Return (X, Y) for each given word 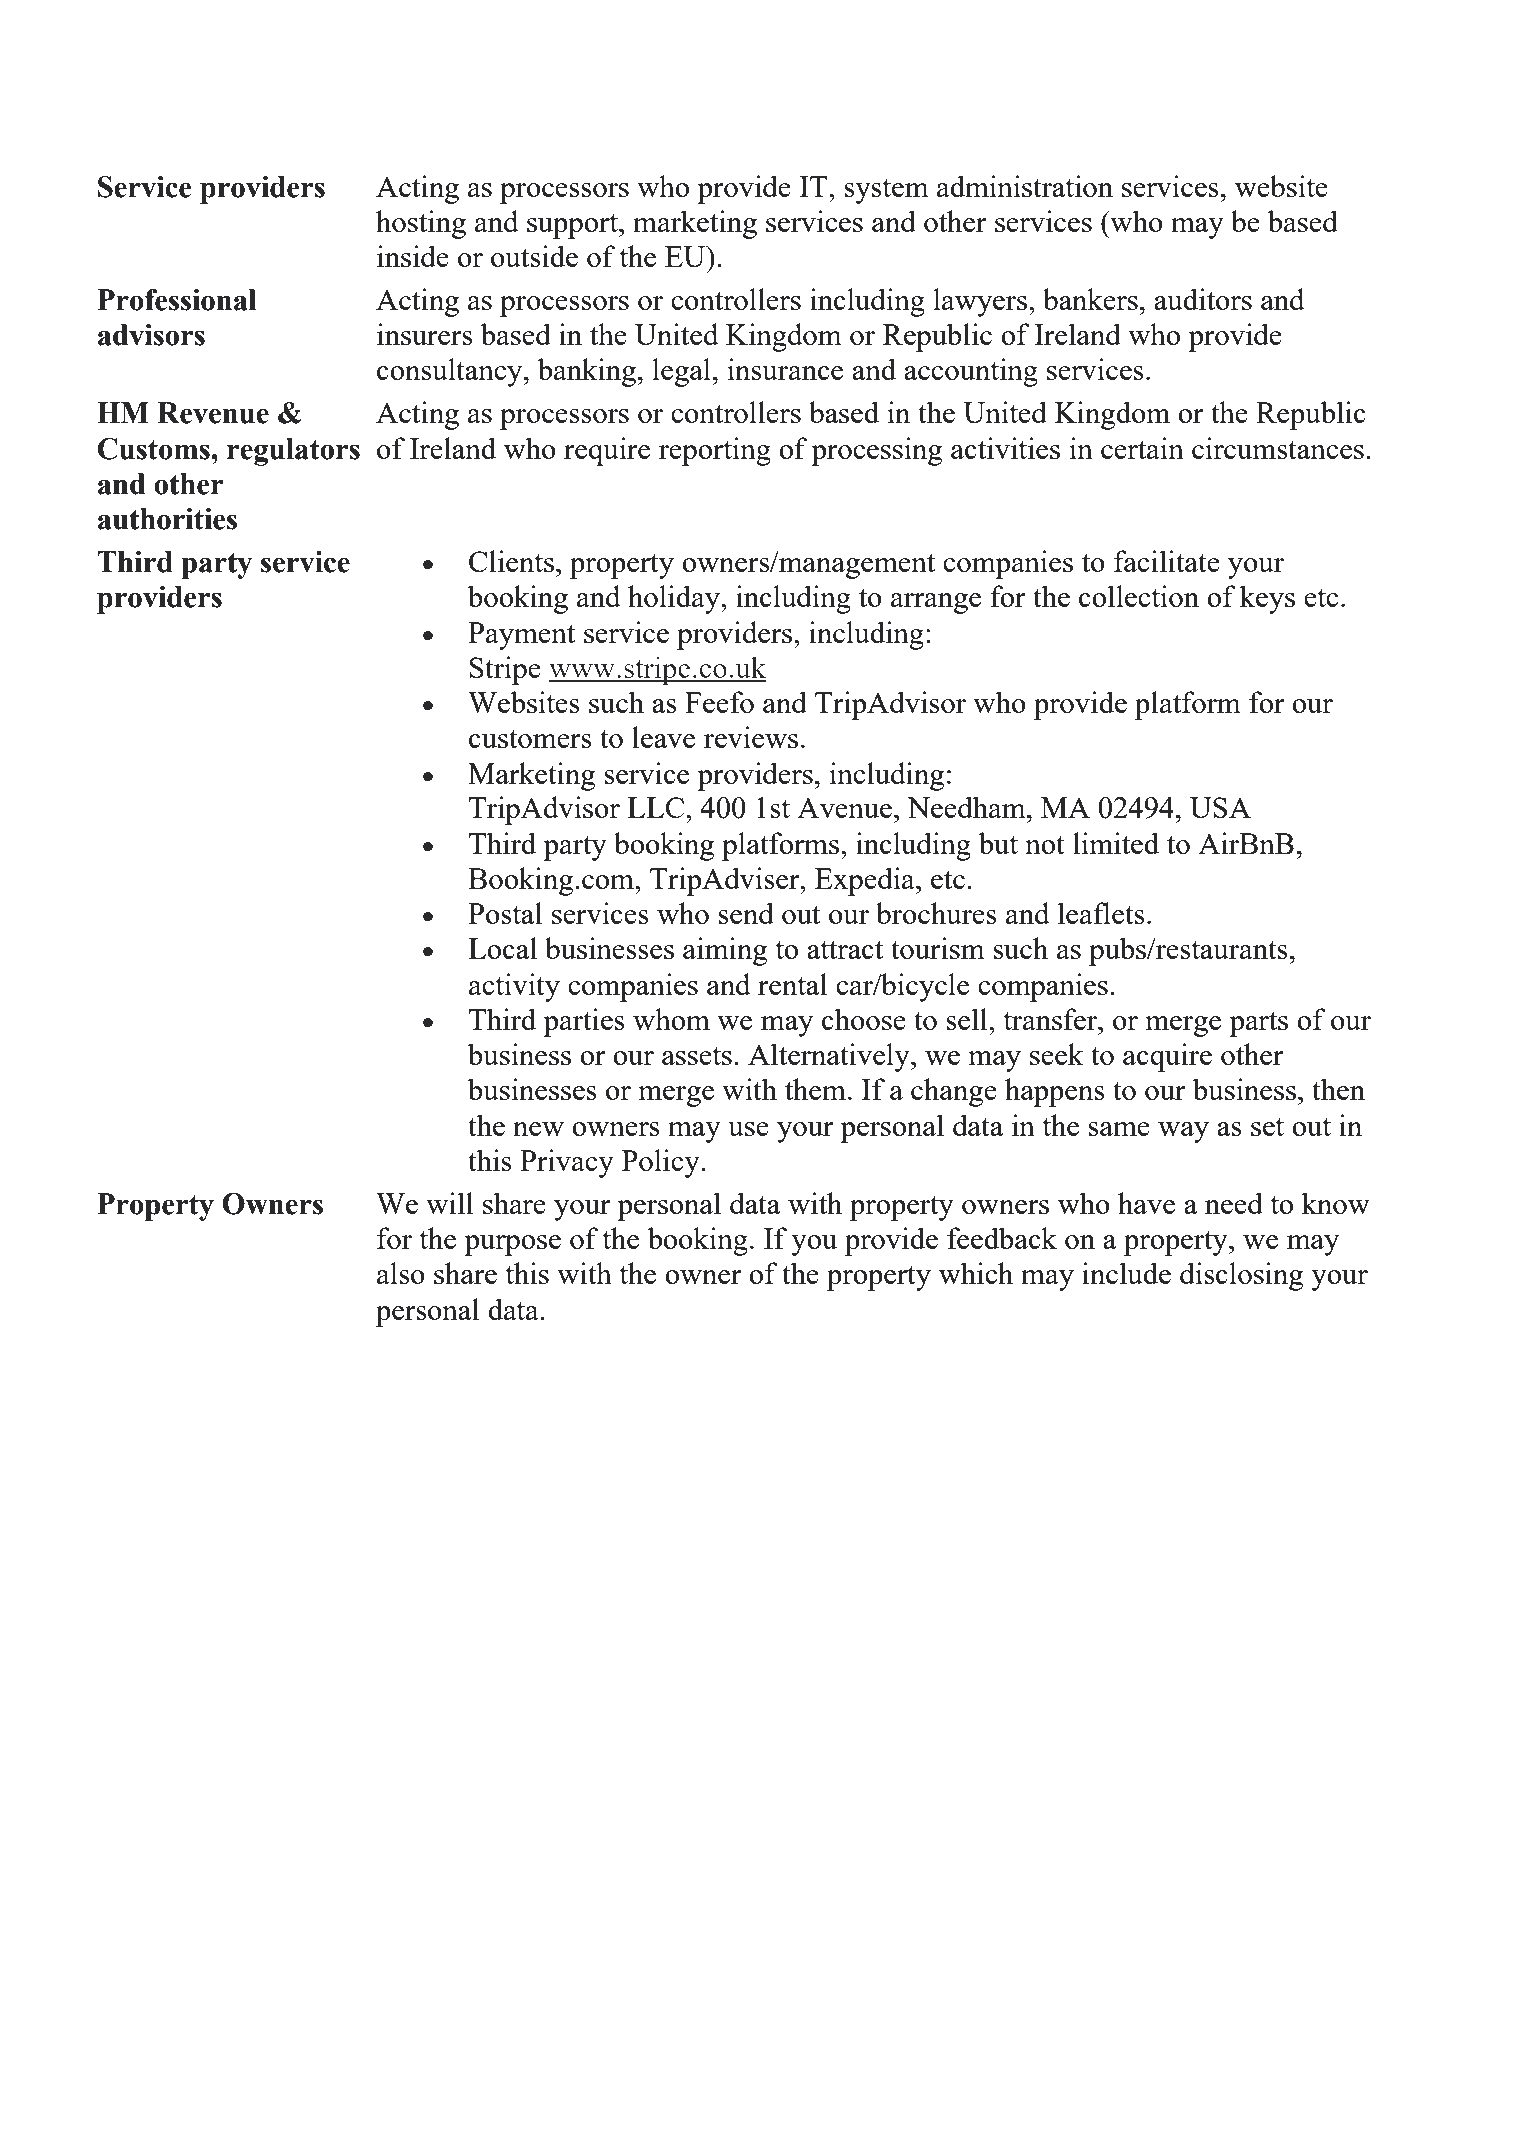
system (886, 191)
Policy (662, 1163)
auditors (1203, 299)
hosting (421, 224)
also (401, 1273)
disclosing (1241, 1276)
